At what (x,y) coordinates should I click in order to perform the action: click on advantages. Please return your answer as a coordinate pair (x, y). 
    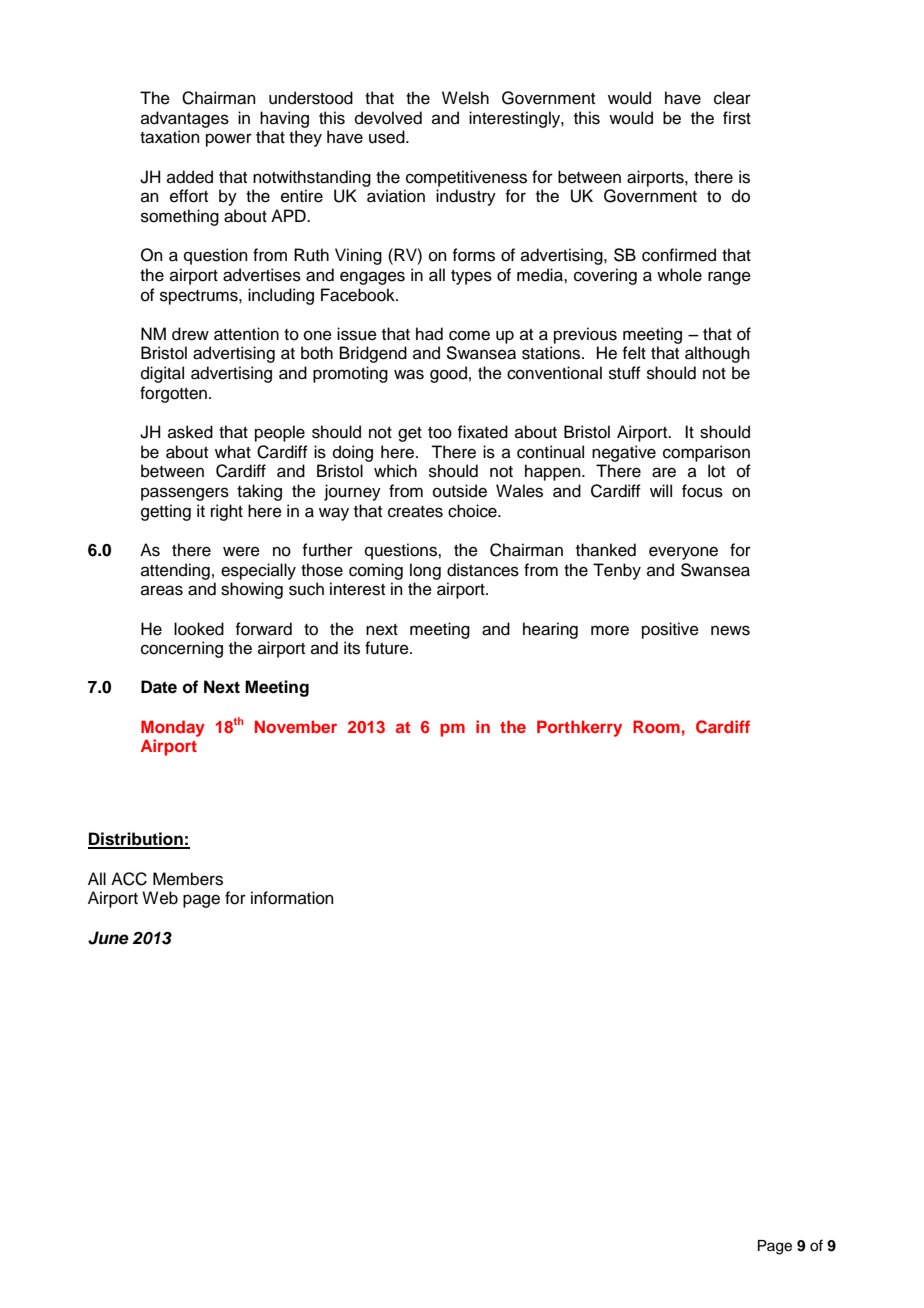
    Looking at the image, I should click on (185, 119).
